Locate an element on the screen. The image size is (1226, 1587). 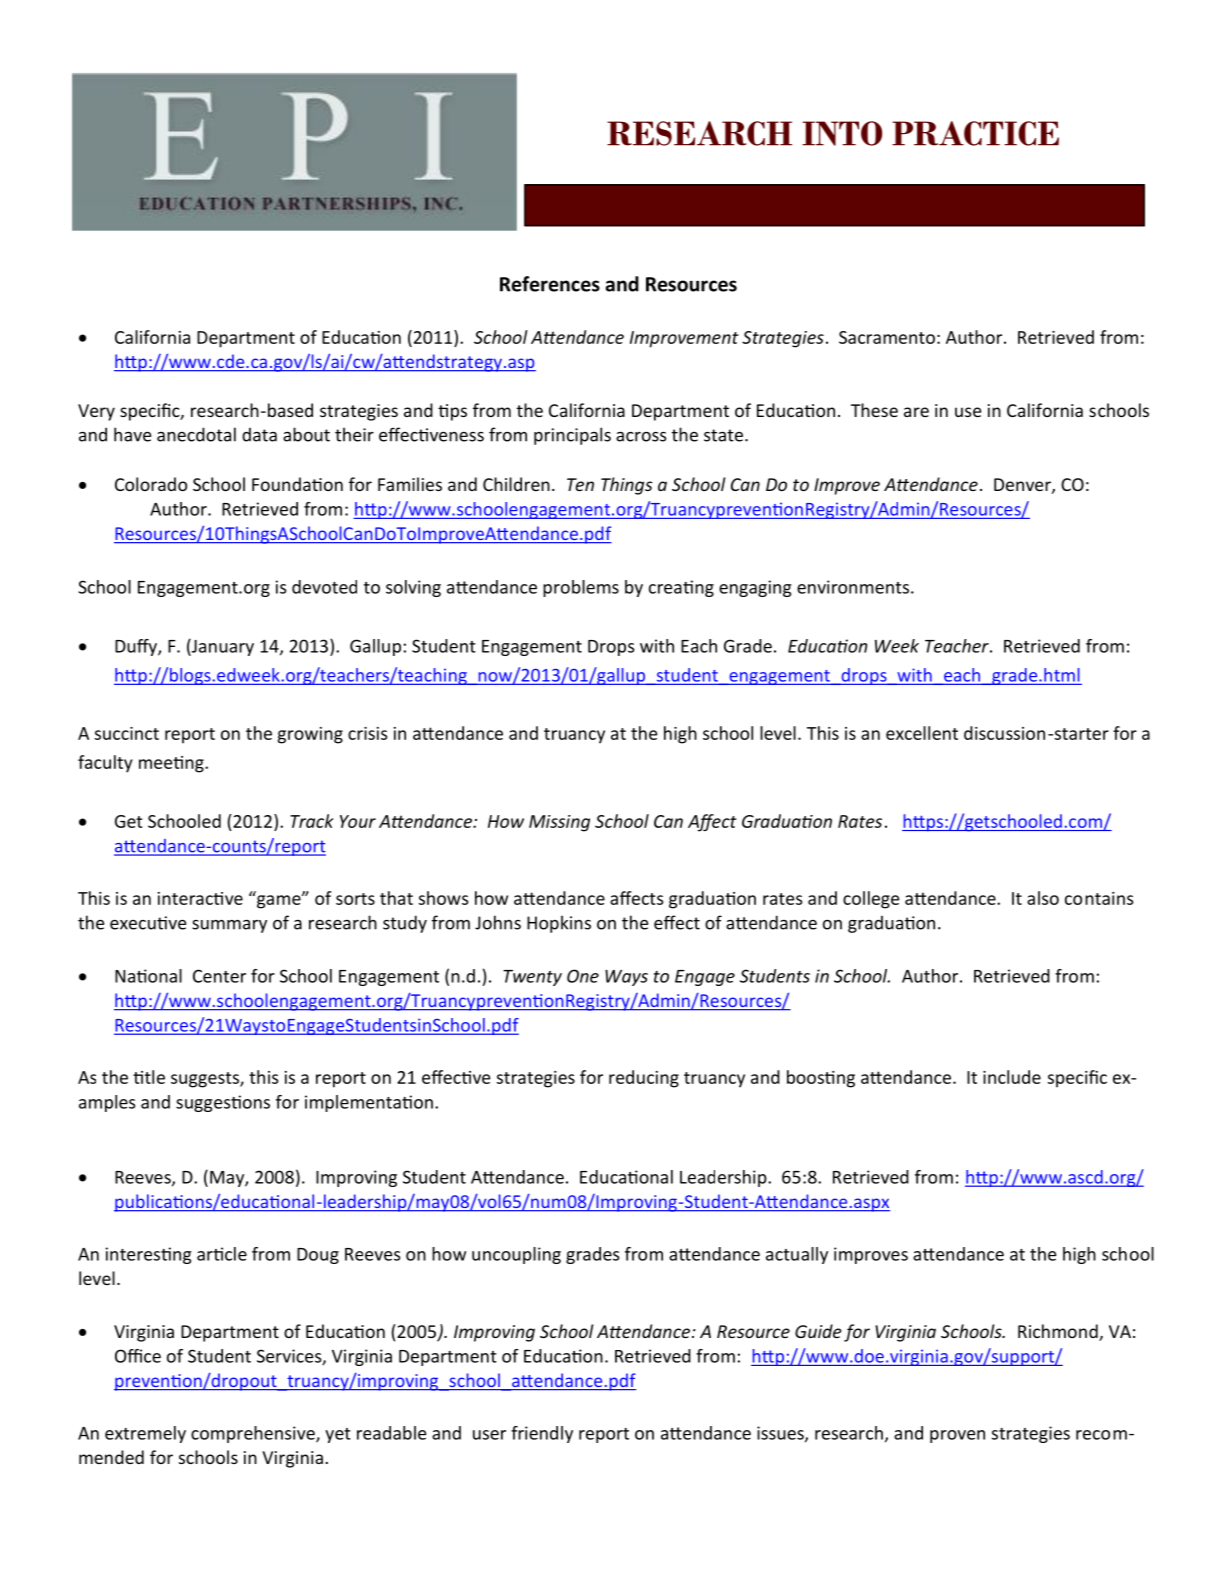
Missing is located at coordinates (559, 823).
